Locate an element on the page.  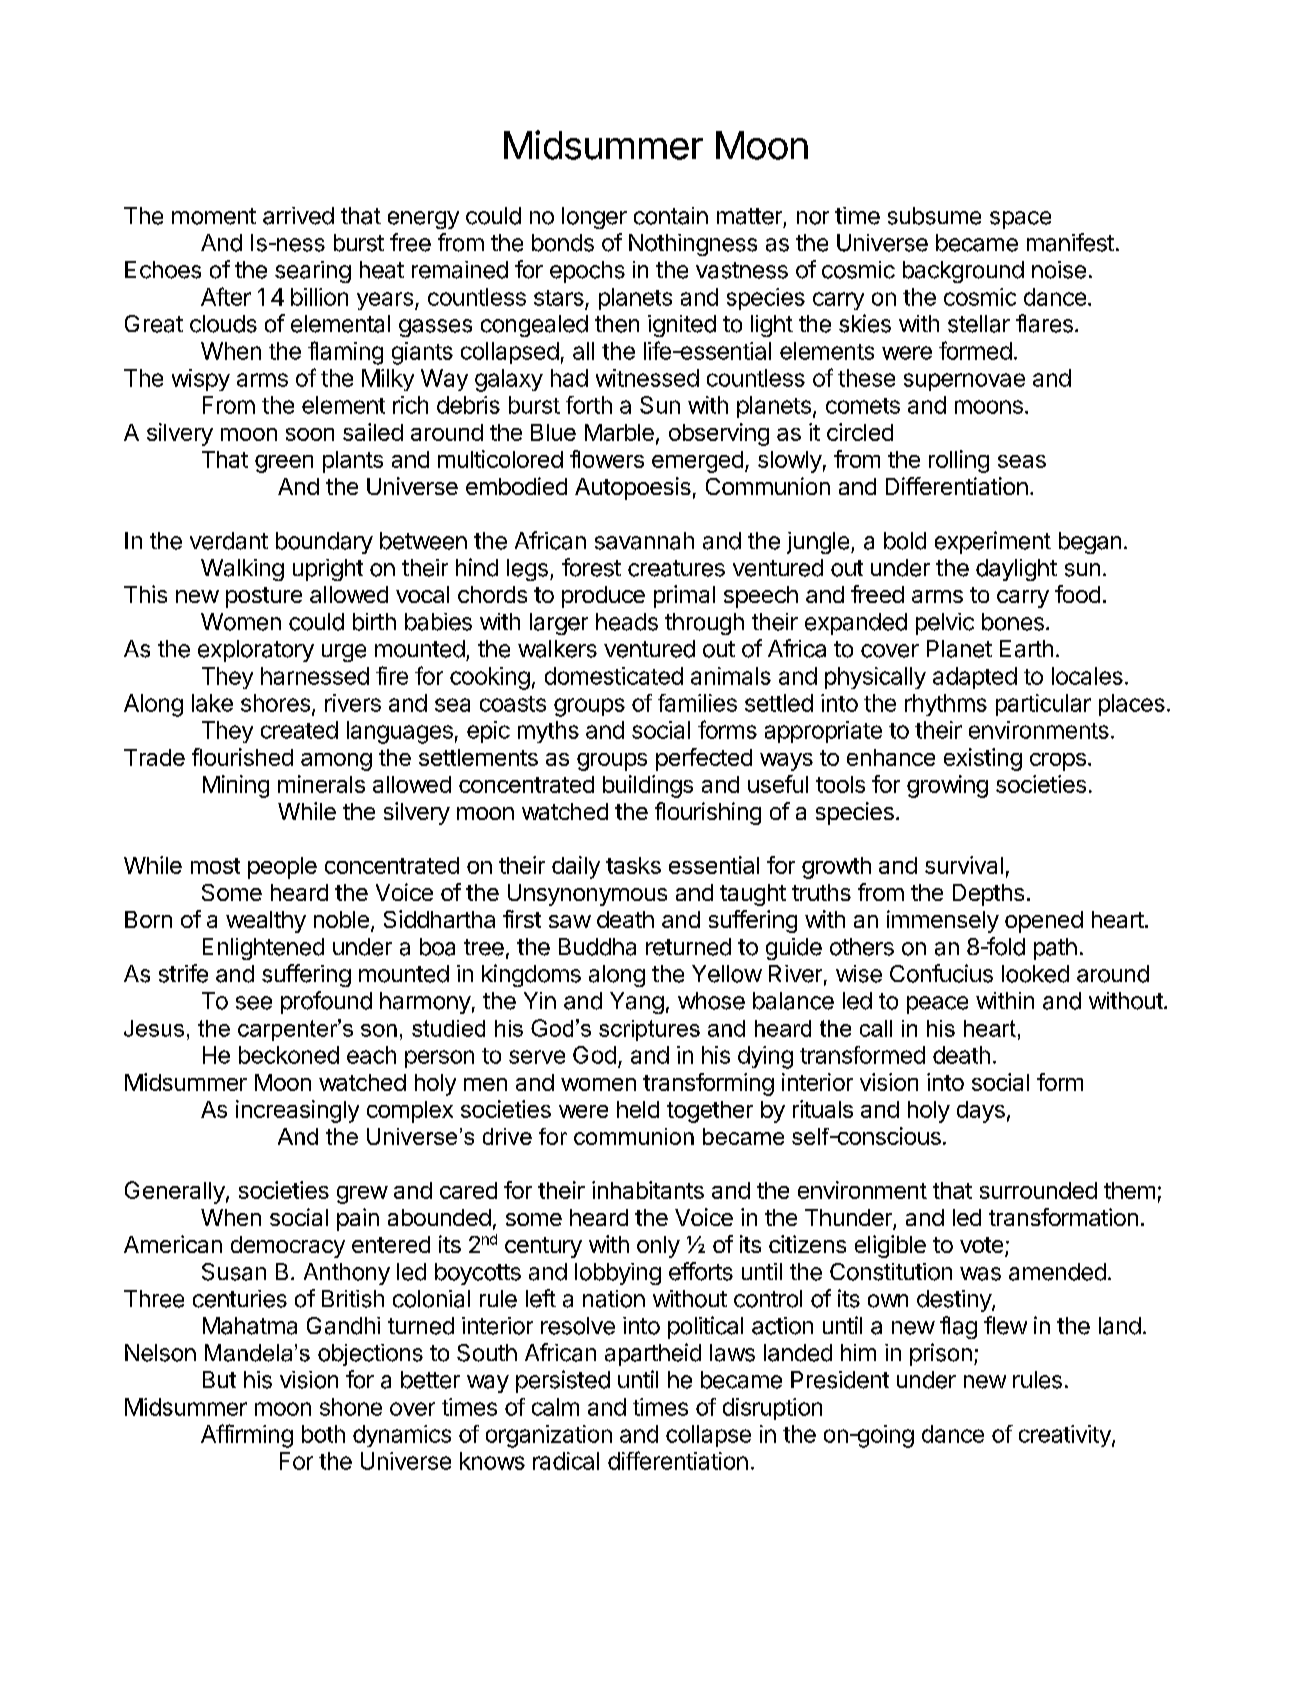
epochs is located at coordinates (587, 272).
